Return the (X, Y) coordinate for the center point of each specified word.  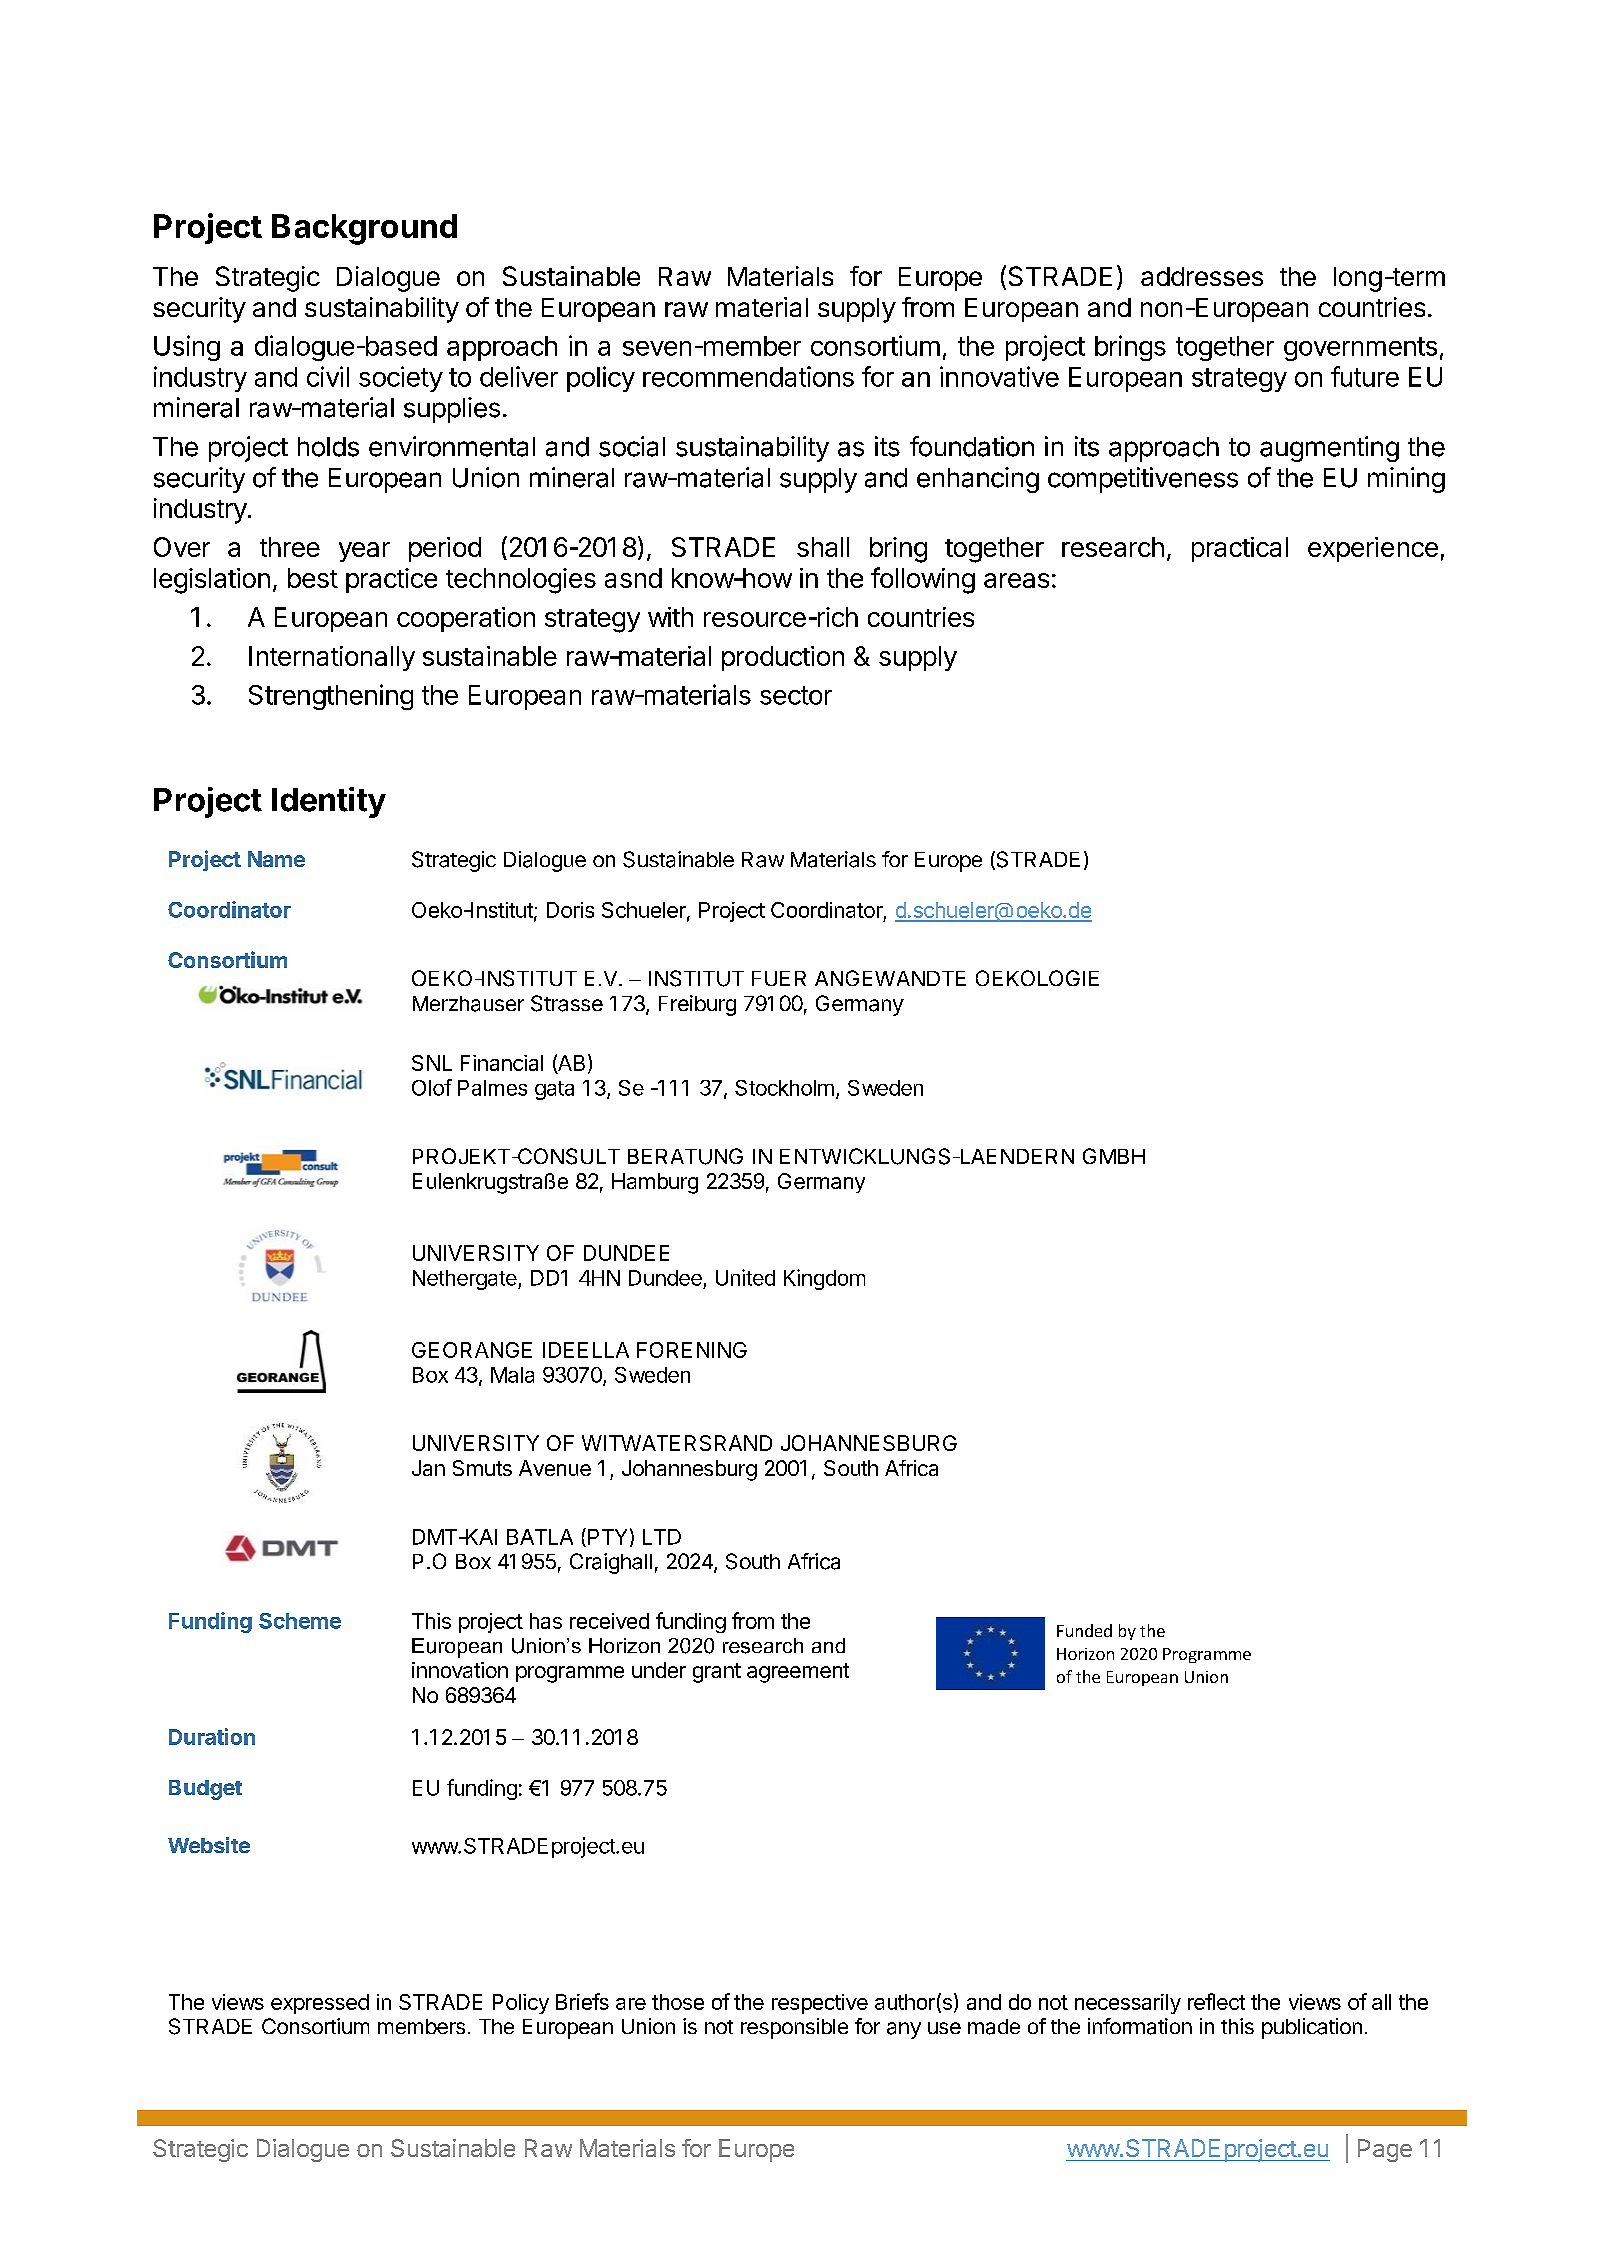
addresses (1202, 276)
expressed (320, 2004)
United (745, 1277)
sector (796, 695)
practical (1240, 549)
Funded (1084, 1630)
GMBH (1114, 1156)
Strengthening (331, 697)
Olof (432, 1087)
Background (364, 229)
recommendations (748, 376)
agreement (798, 1673)
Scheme (300, 1621)
